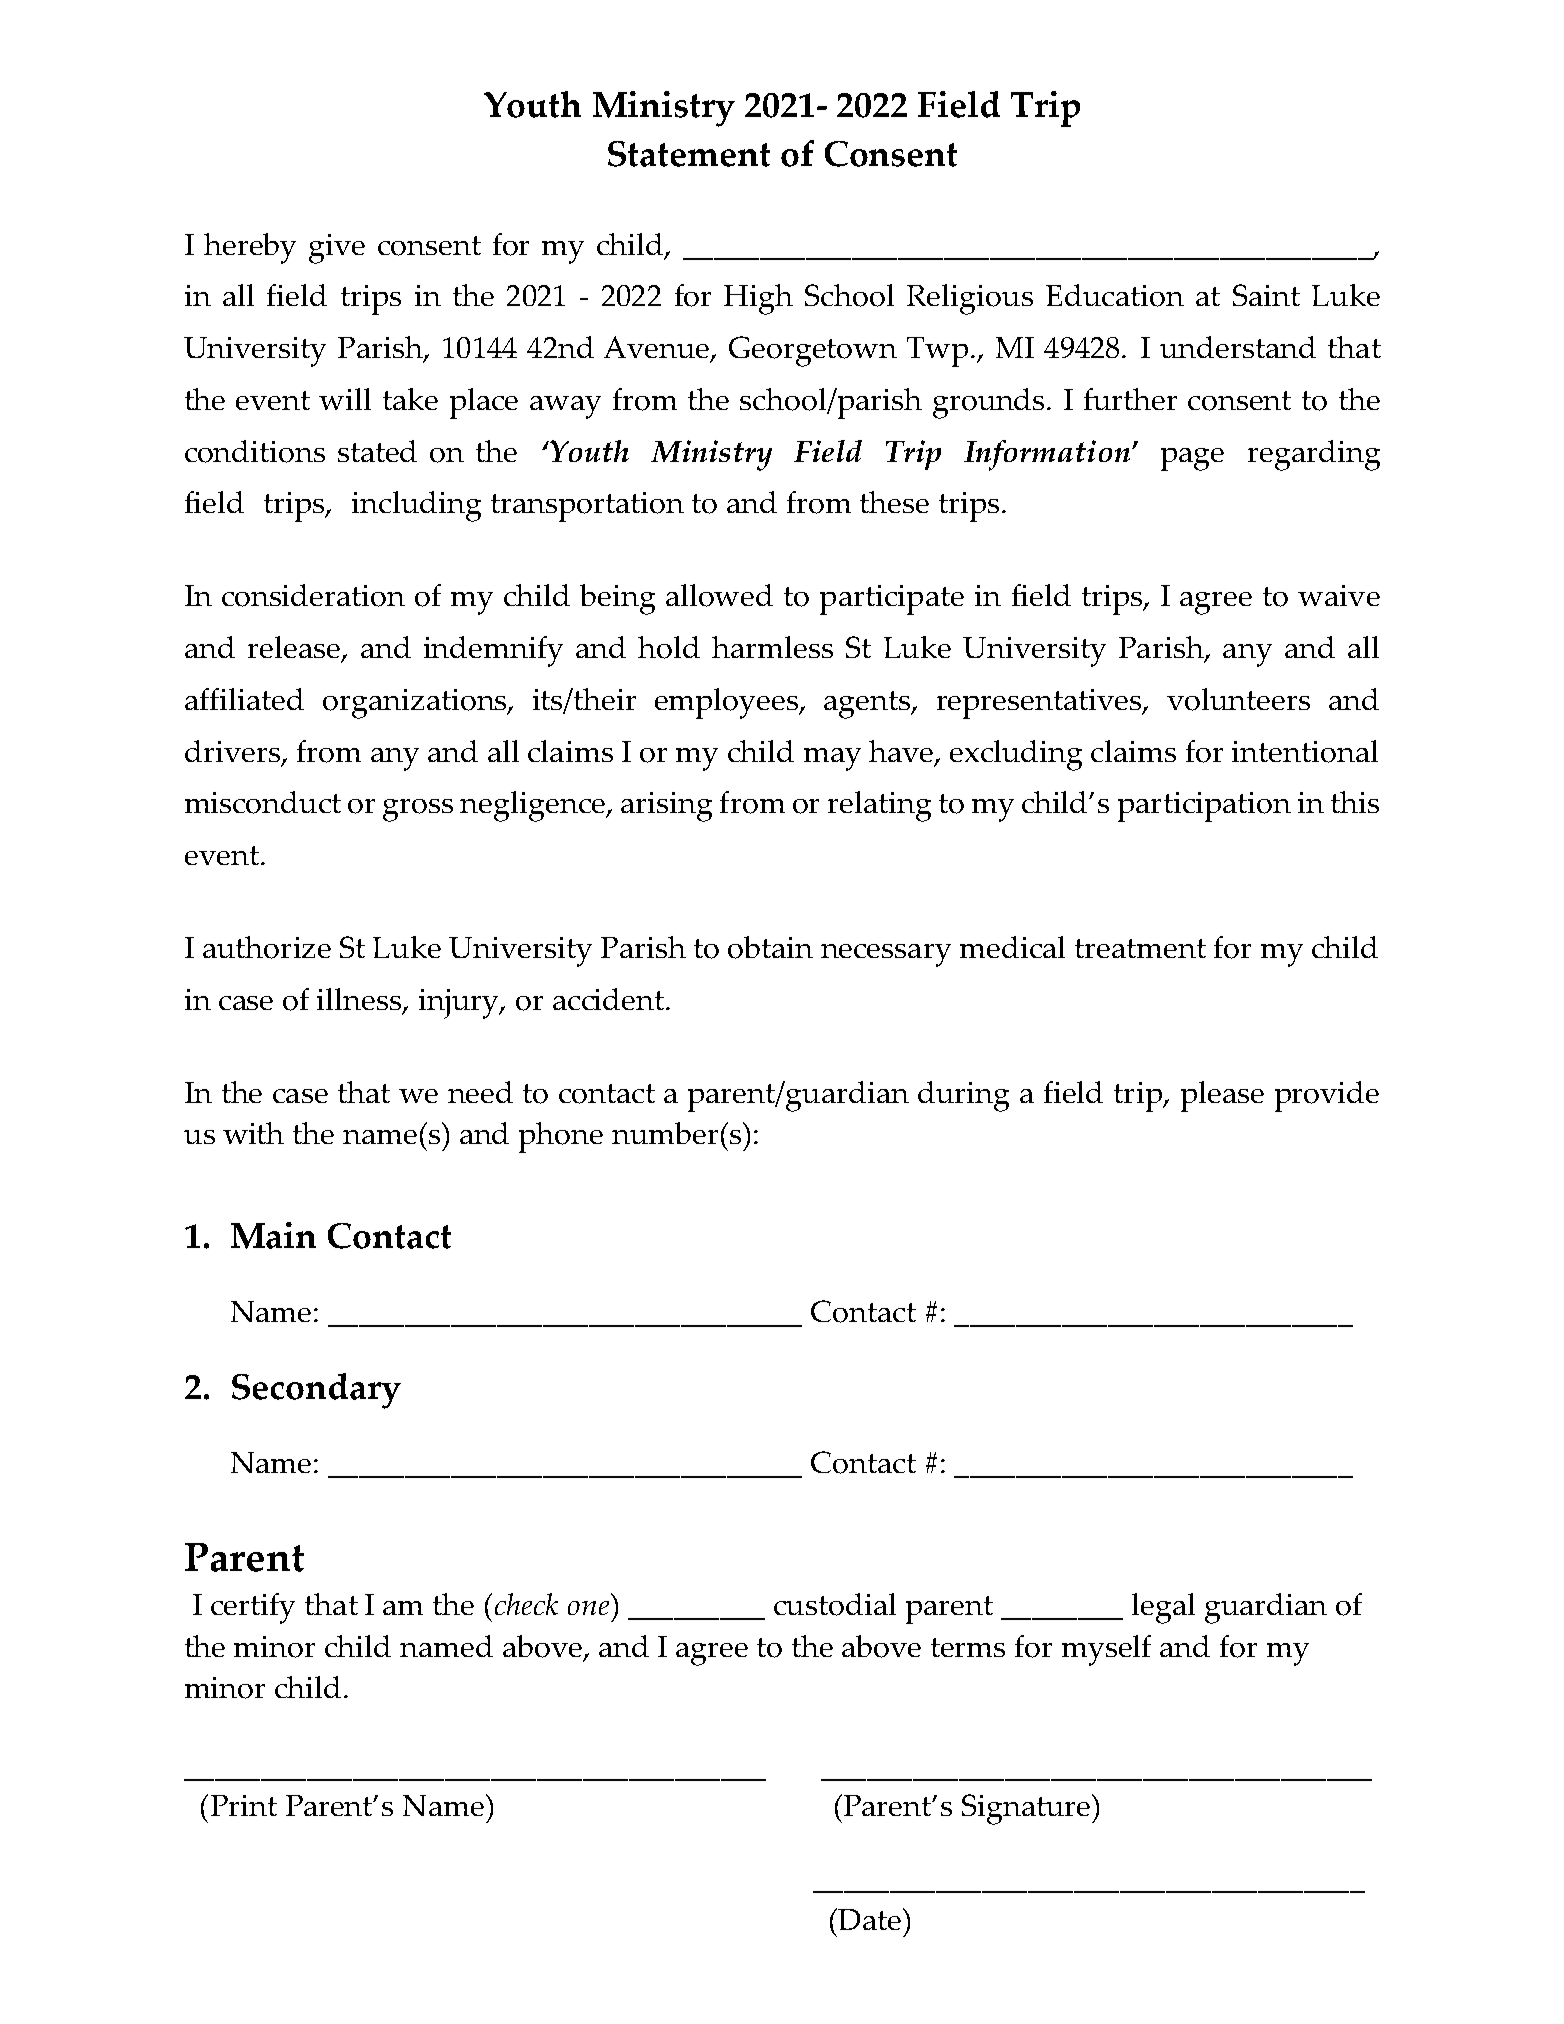 This screenshot has width=1564, height=2024. Describe the element at coordinates (360, 1000) in the screenshot. I see `illness` at that location.
